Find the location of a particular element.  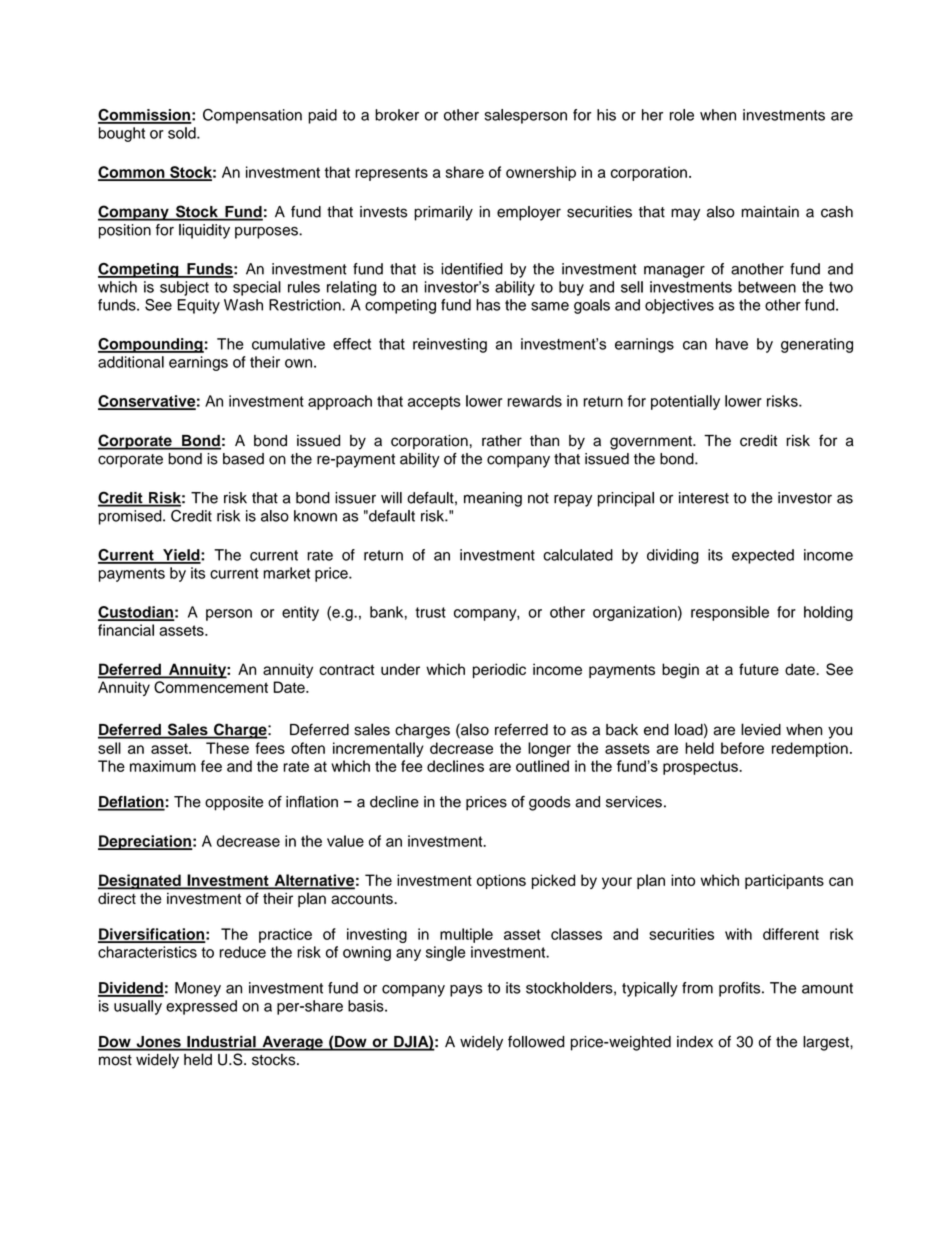

ownership is located at coordinates (541, 173).
